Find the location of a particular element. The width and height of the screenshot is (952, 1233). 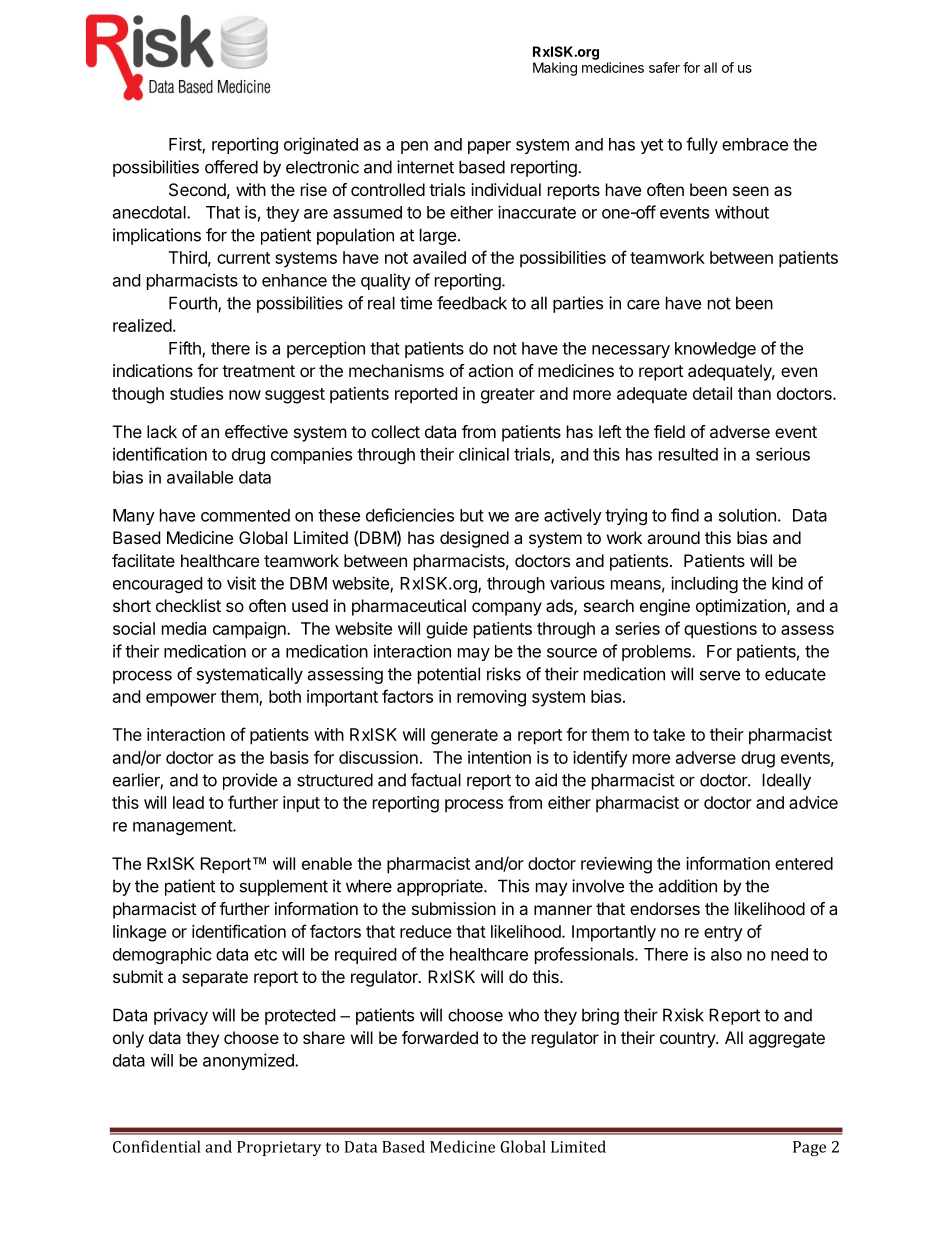

paper is located at coordinates (489, 147).
